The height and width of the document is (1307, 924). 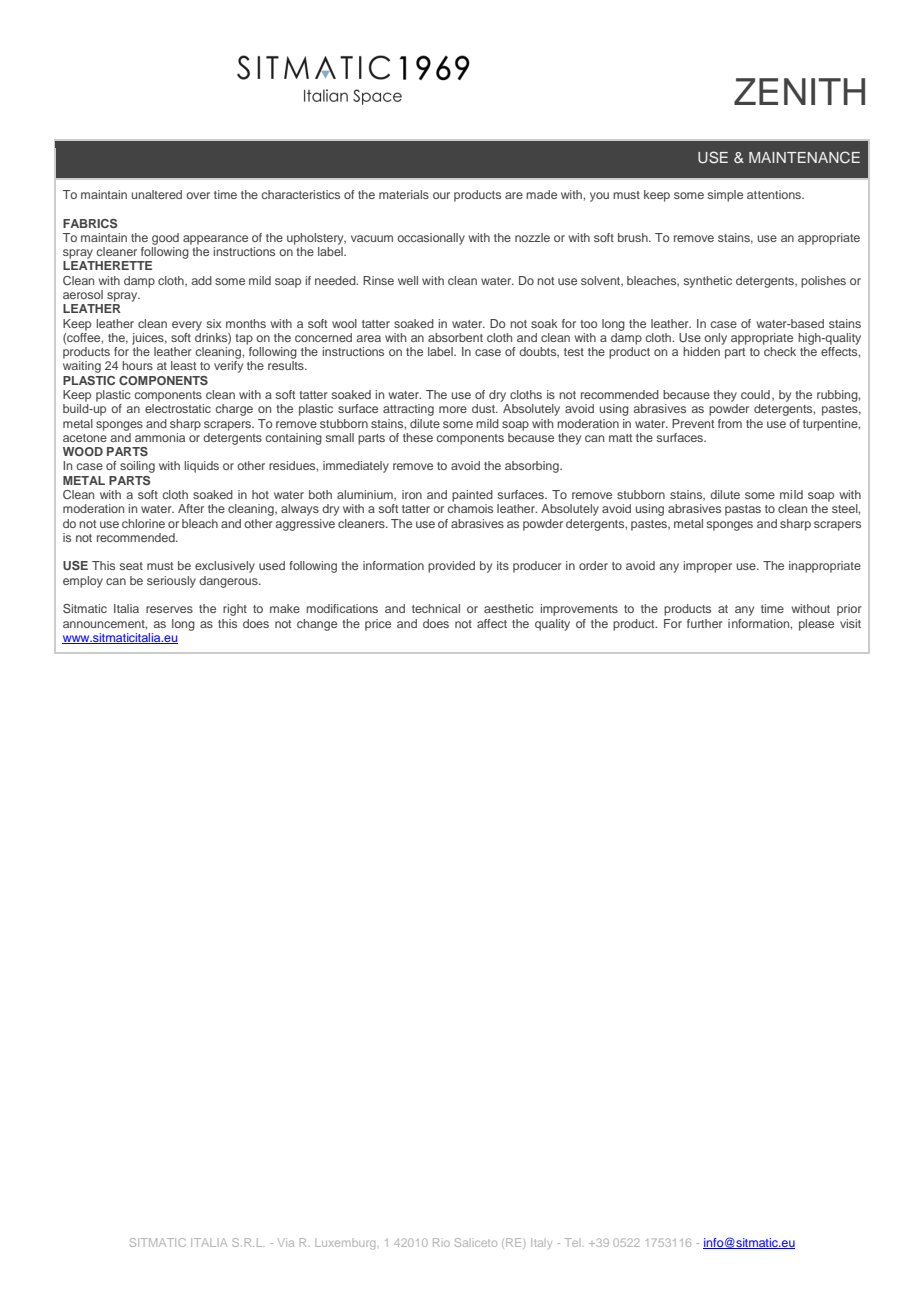 I want to click on ZENITH, so click(x=799, y=91).
